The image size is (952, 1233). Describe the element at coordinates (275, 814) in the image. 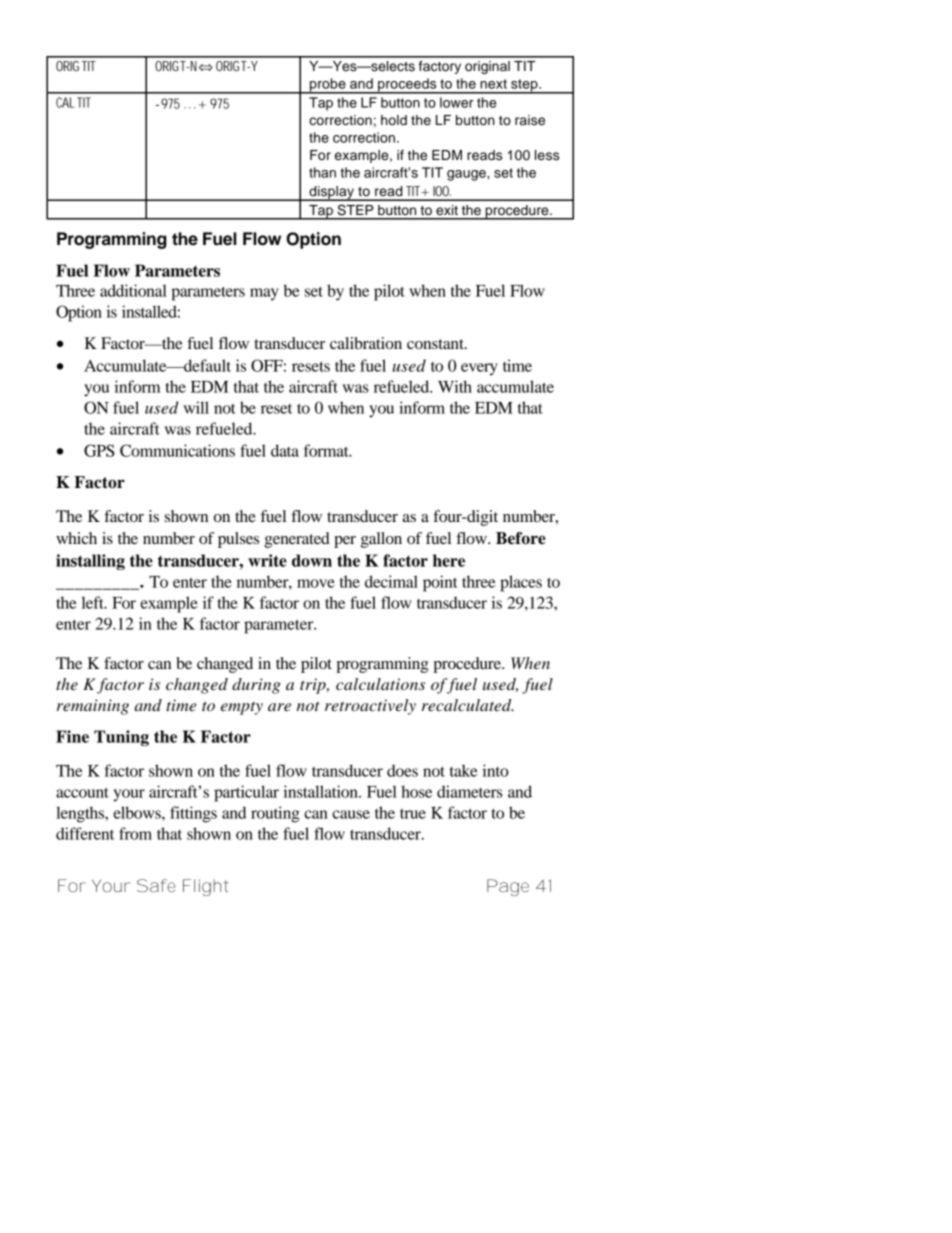

I see `routing` at that location.
